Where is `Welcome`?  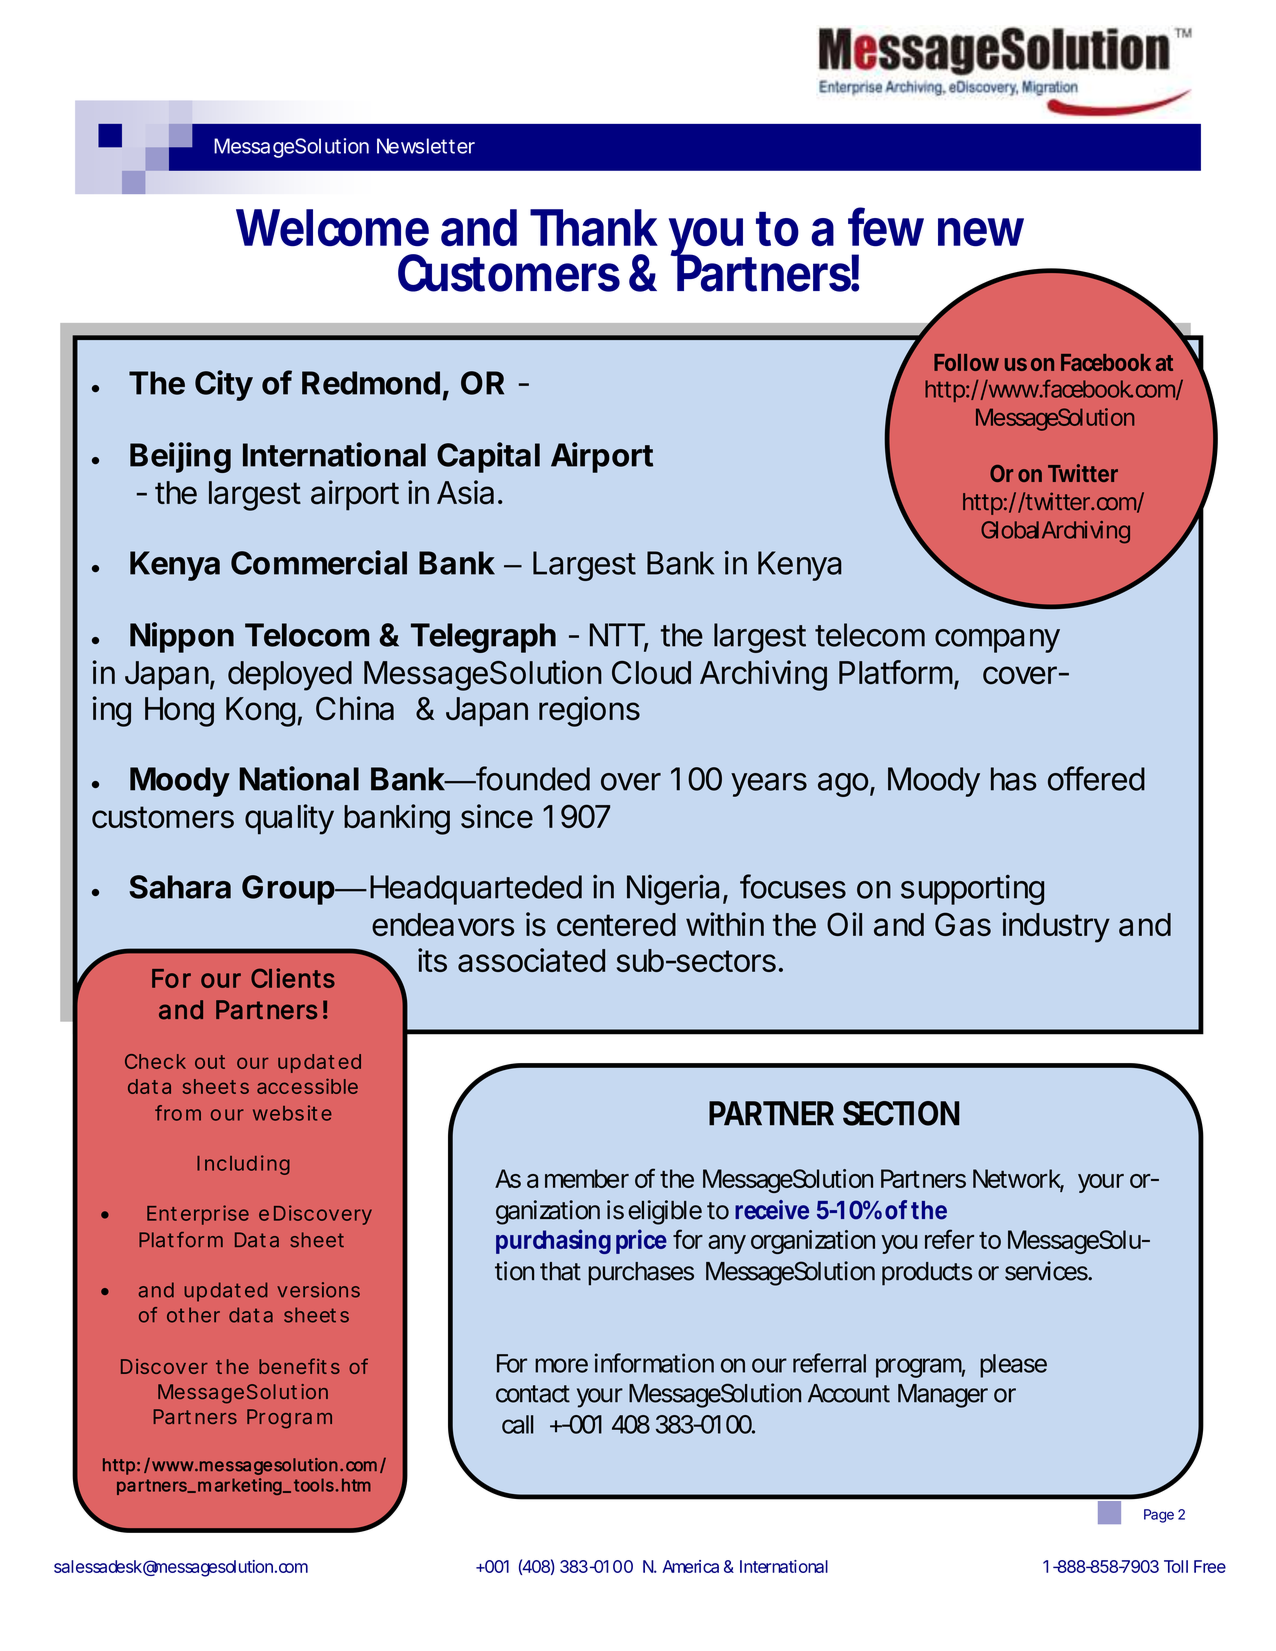 Welcome is located at coordinates (332, 228).
